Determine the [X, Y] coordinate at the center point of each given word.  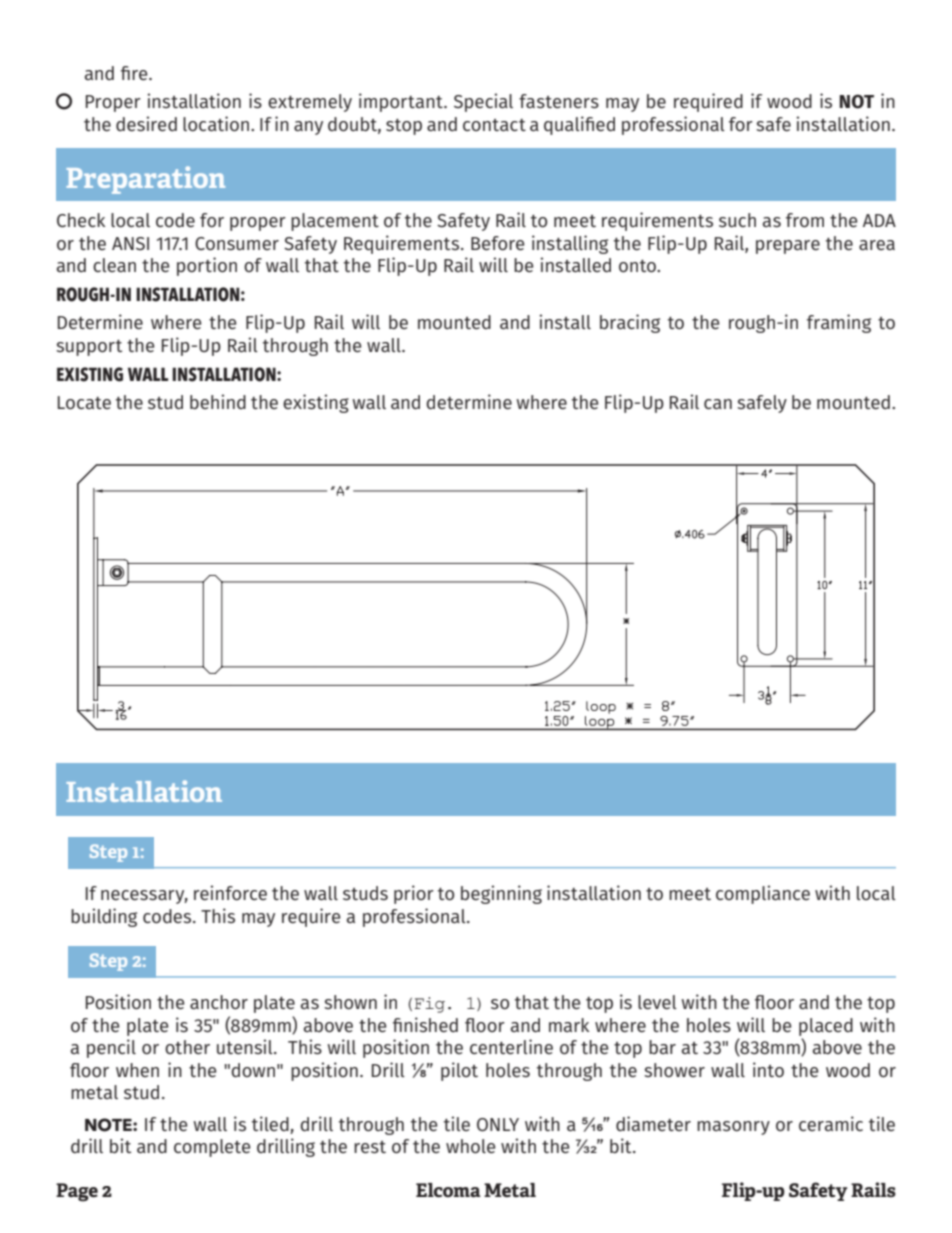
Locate [84, 402]
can [718, 404]
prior [414, 894]
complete [212, 1148]
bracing [630, 323]
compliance [763, 894]
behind [218, 401]
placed [826, 1027]
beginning [501, 894]
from [805, 220]
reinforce [230, 892]
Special [483, 102]
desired [146, 124]
